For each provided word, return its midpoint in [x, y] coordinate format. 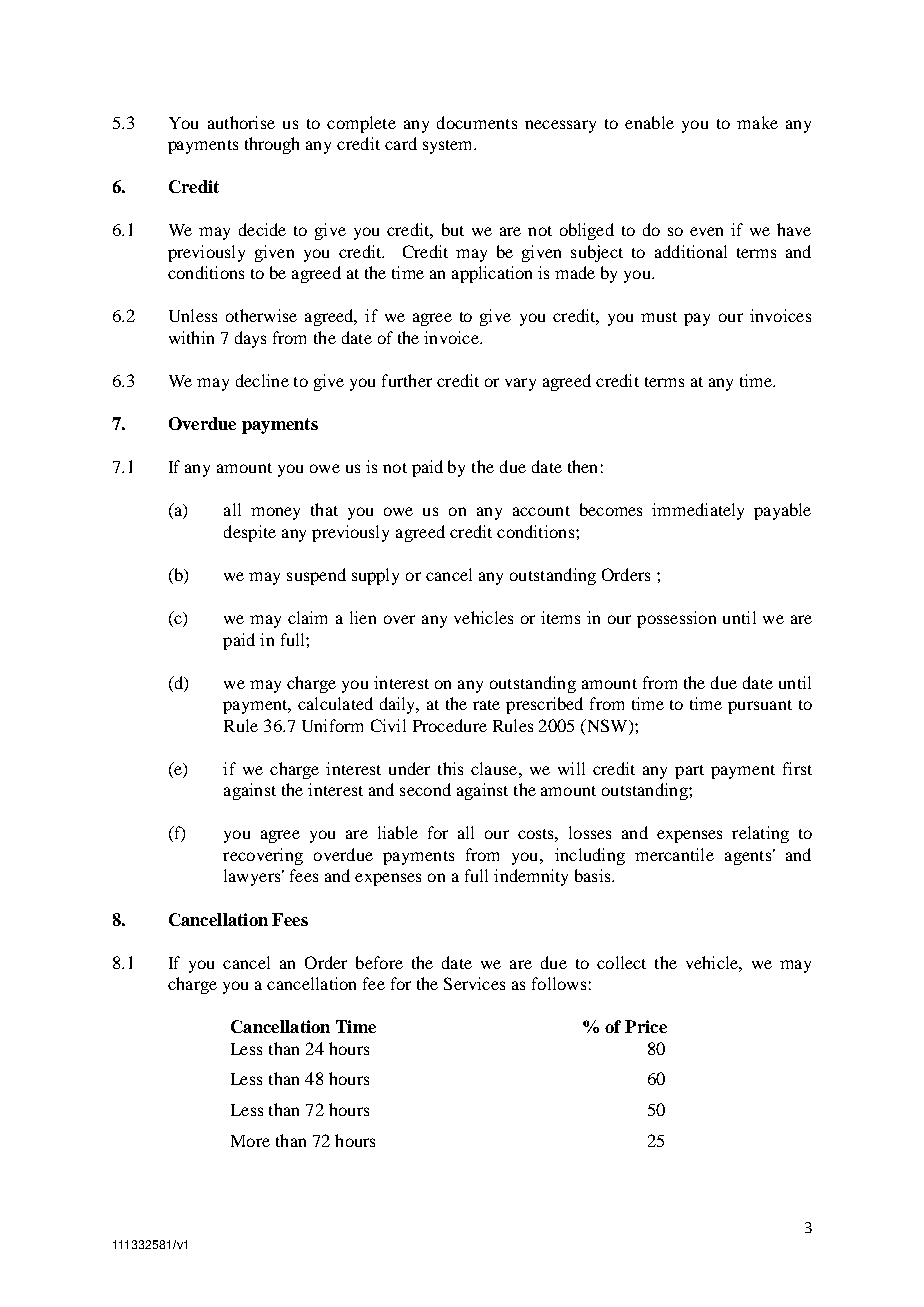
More [250, 1141]
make [757, 122]
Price [646, 1026]
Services [474, 983]
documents [477, 122]
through [272, 145]
